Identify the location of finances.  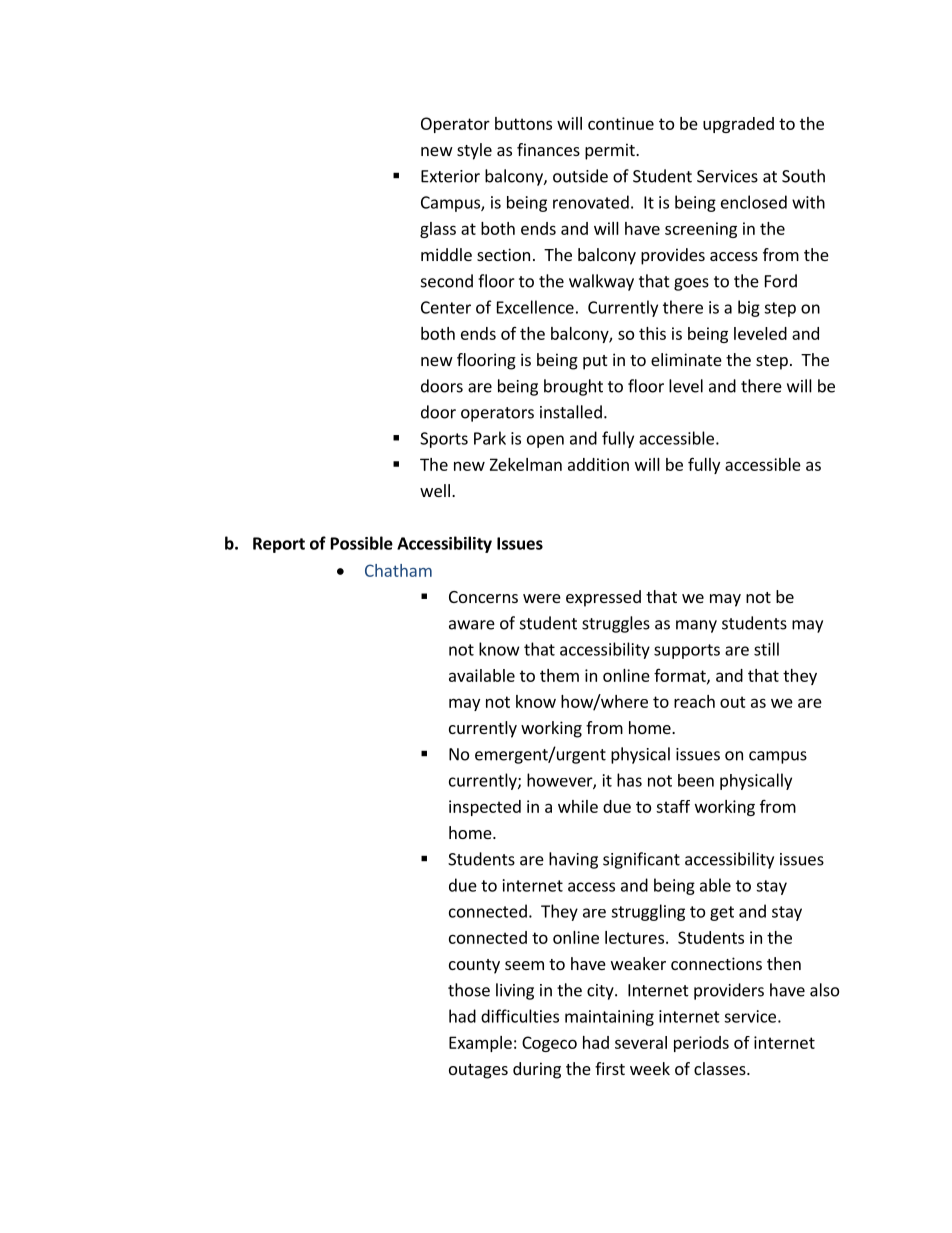
(548, 149).
